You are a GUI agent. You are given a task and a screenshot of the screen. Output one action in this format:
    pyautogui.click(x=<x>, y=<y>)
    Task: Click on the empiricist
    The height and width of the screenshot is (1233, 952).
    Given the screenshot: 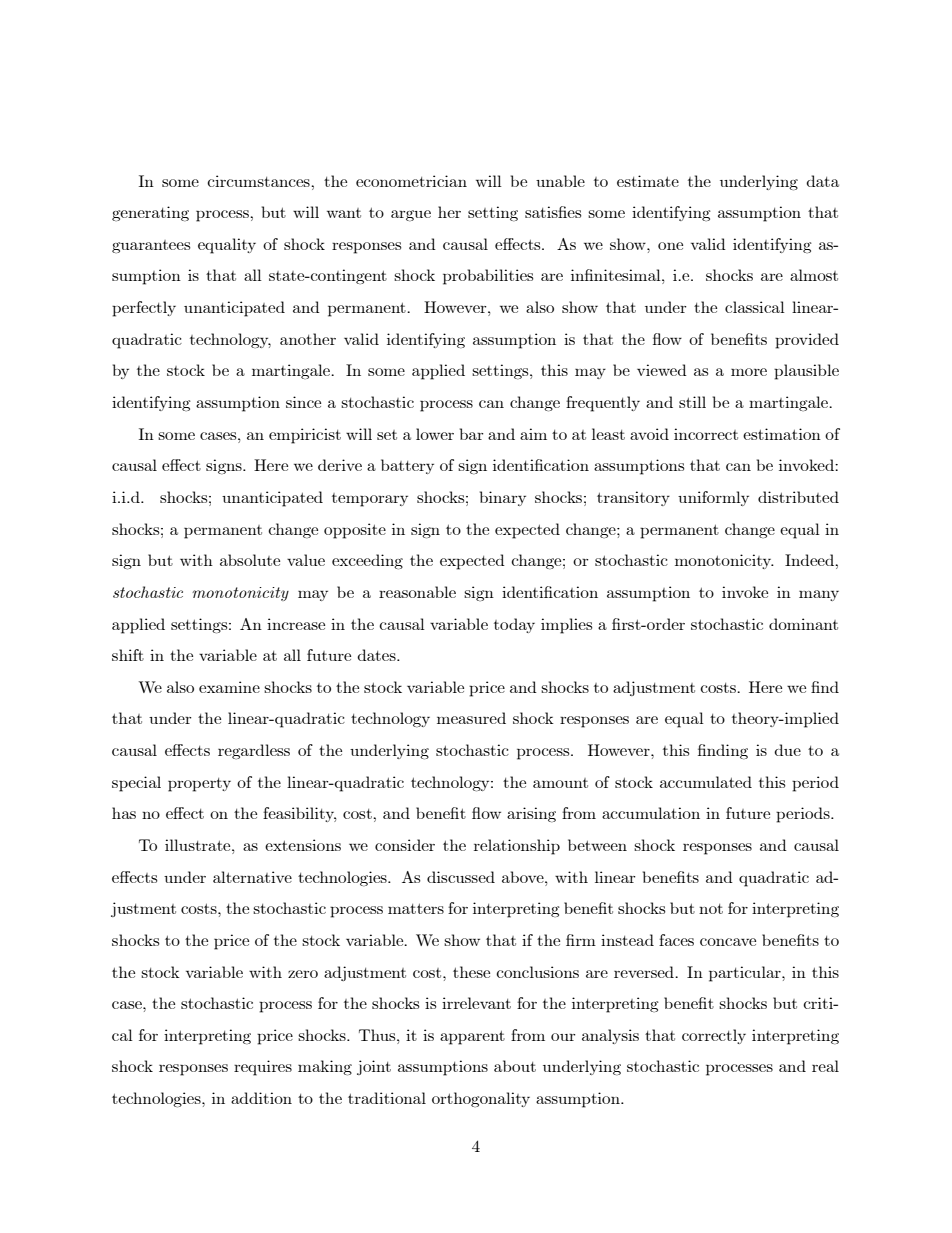 What is the action you would take?
    pyautogui.click(x=305, y=436)
